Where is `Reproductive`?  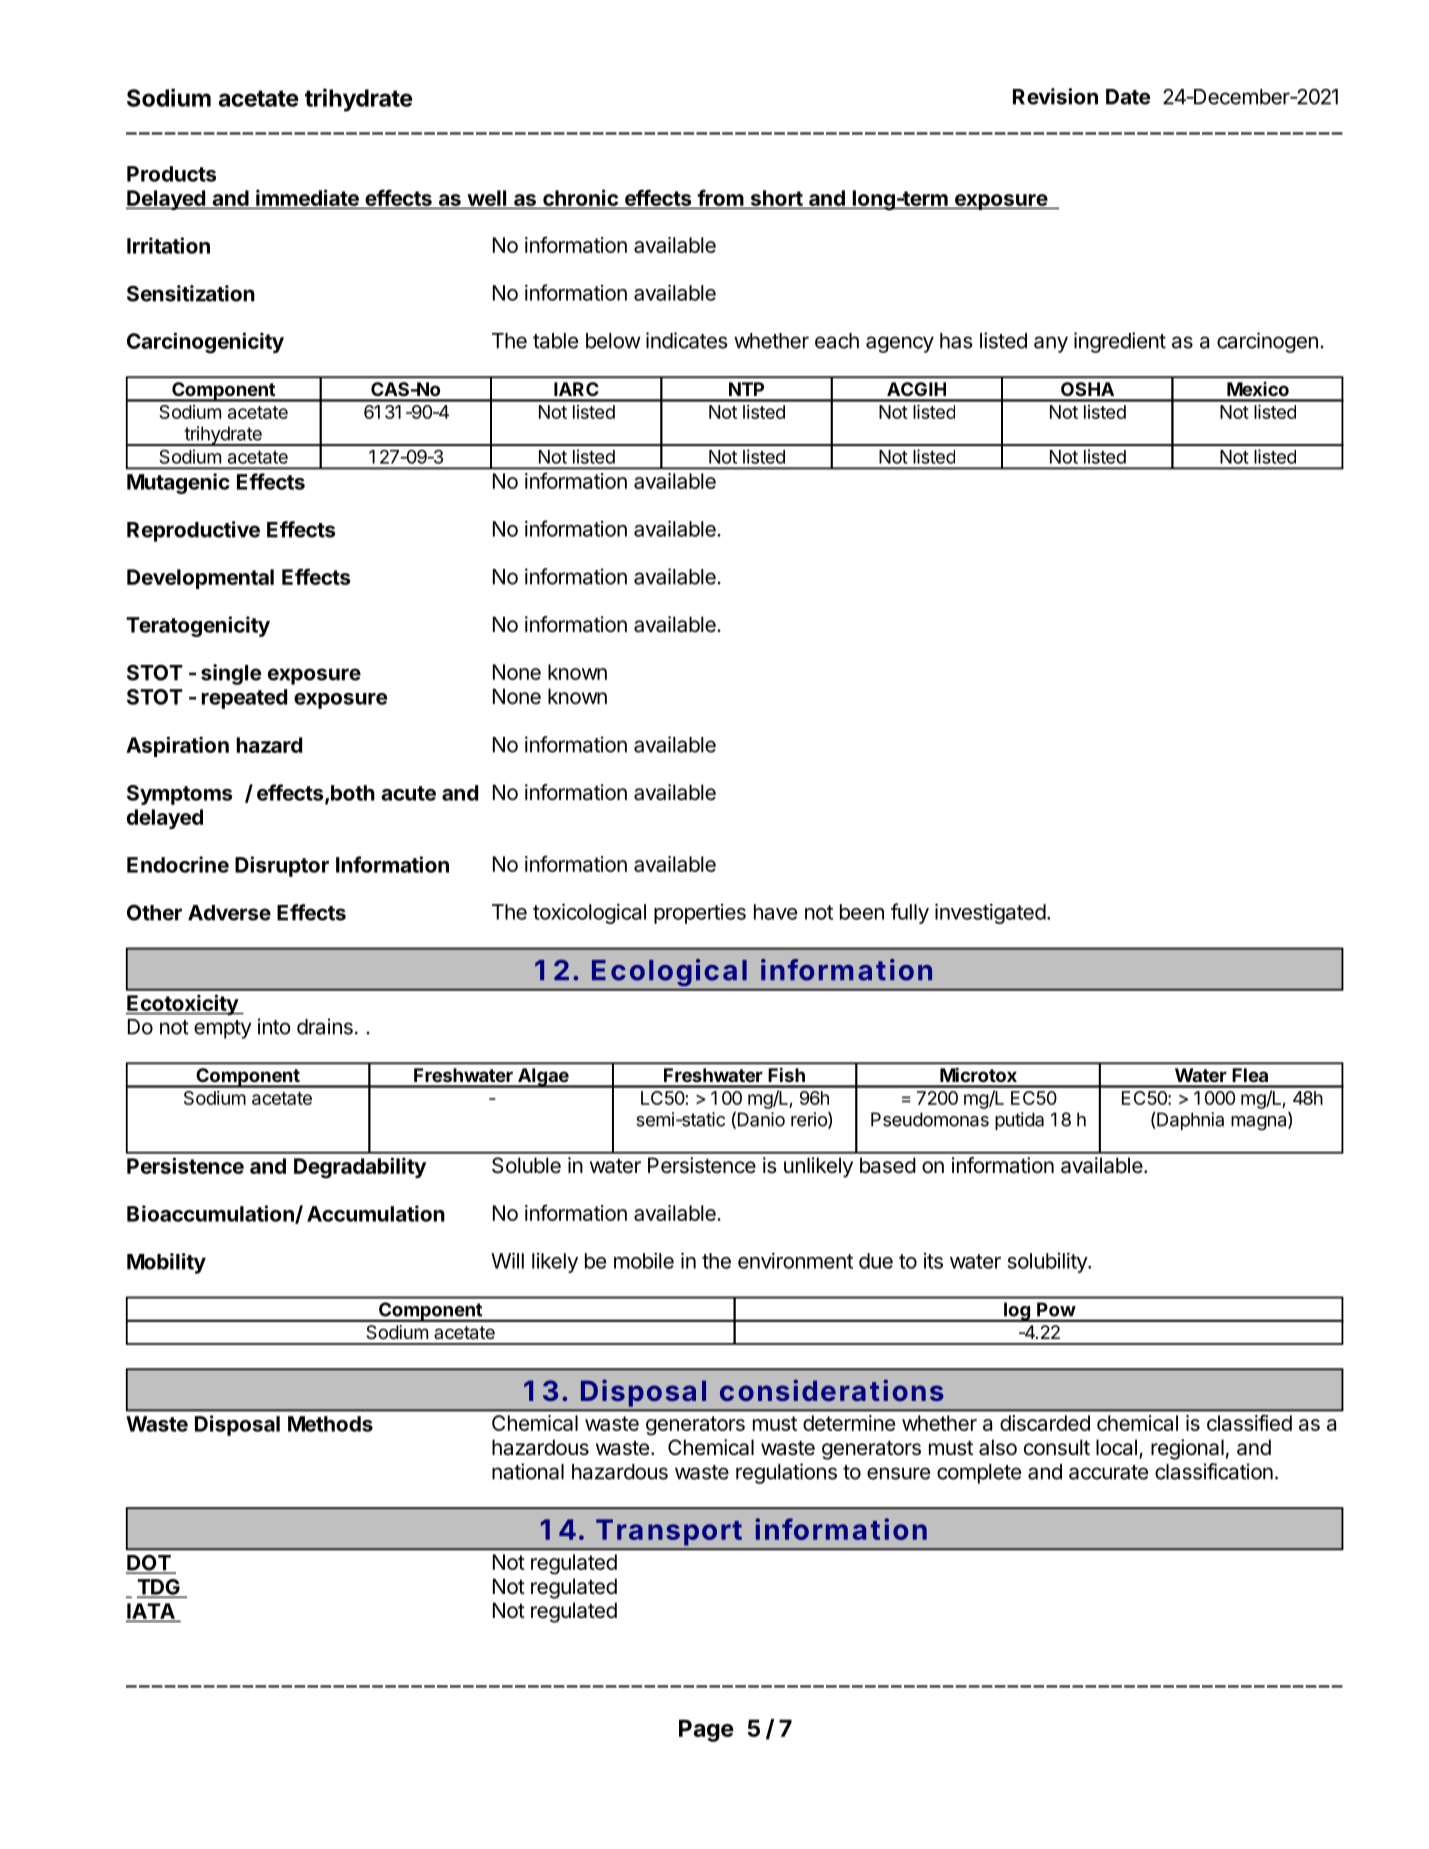 Reproductive is located at coordinates (193, 531).
